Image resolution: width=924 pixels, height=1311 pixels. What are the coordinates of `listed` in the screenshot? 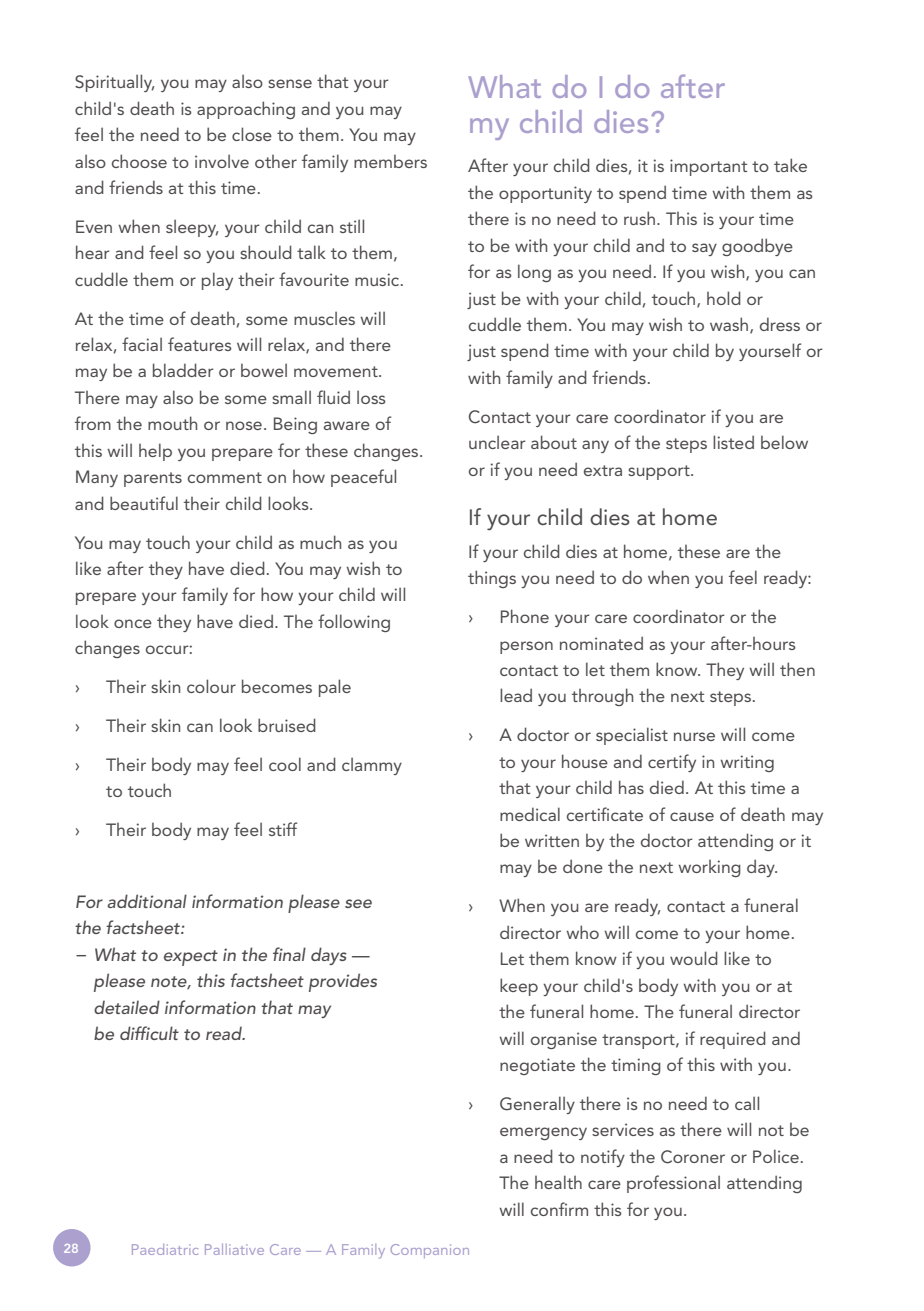 It's located at (733, 442).
